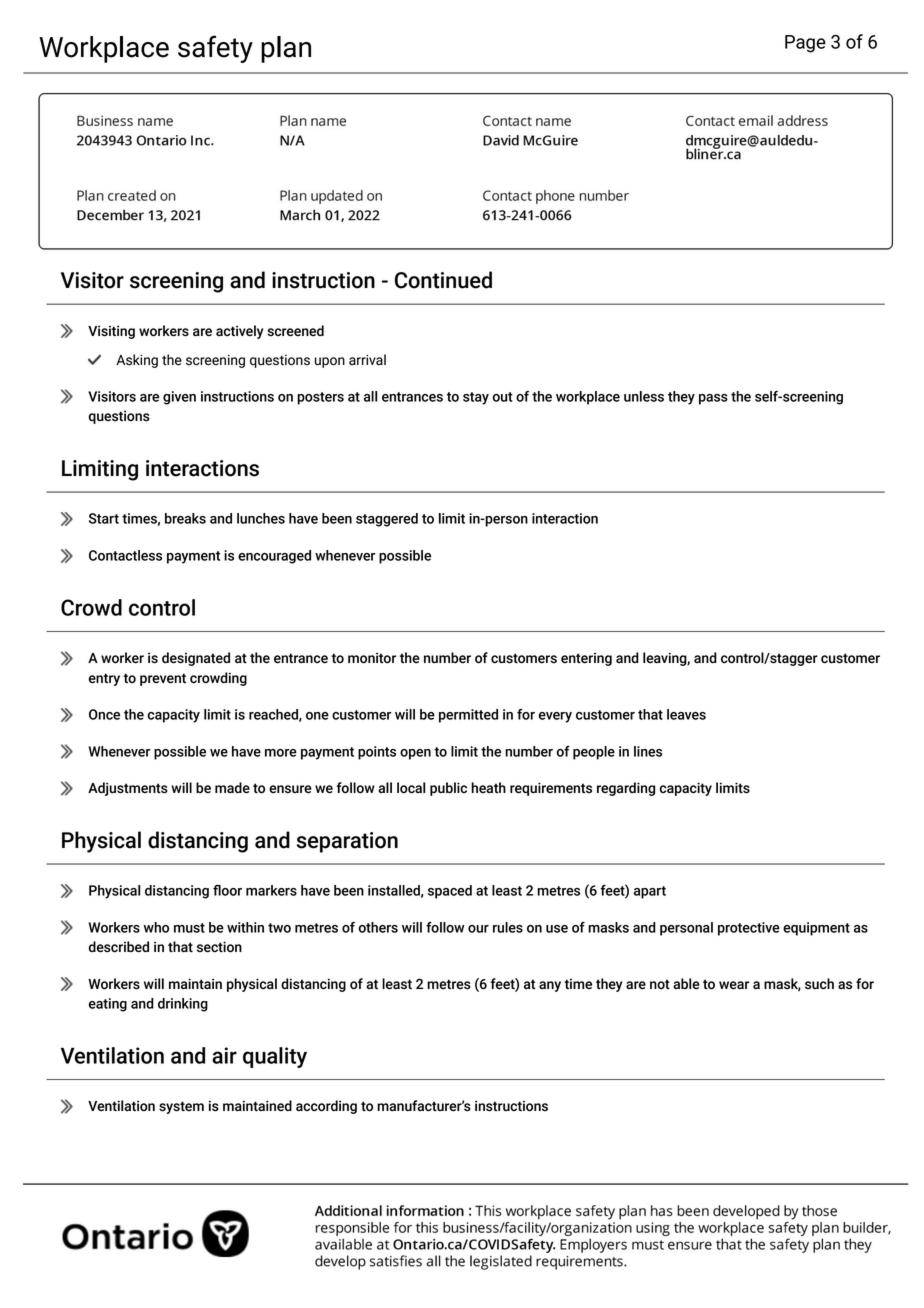 This screenshot has height=1308, width=924. Describe the element at coordinates (215, 49) in the screenshot. I see `safety` at that location.
